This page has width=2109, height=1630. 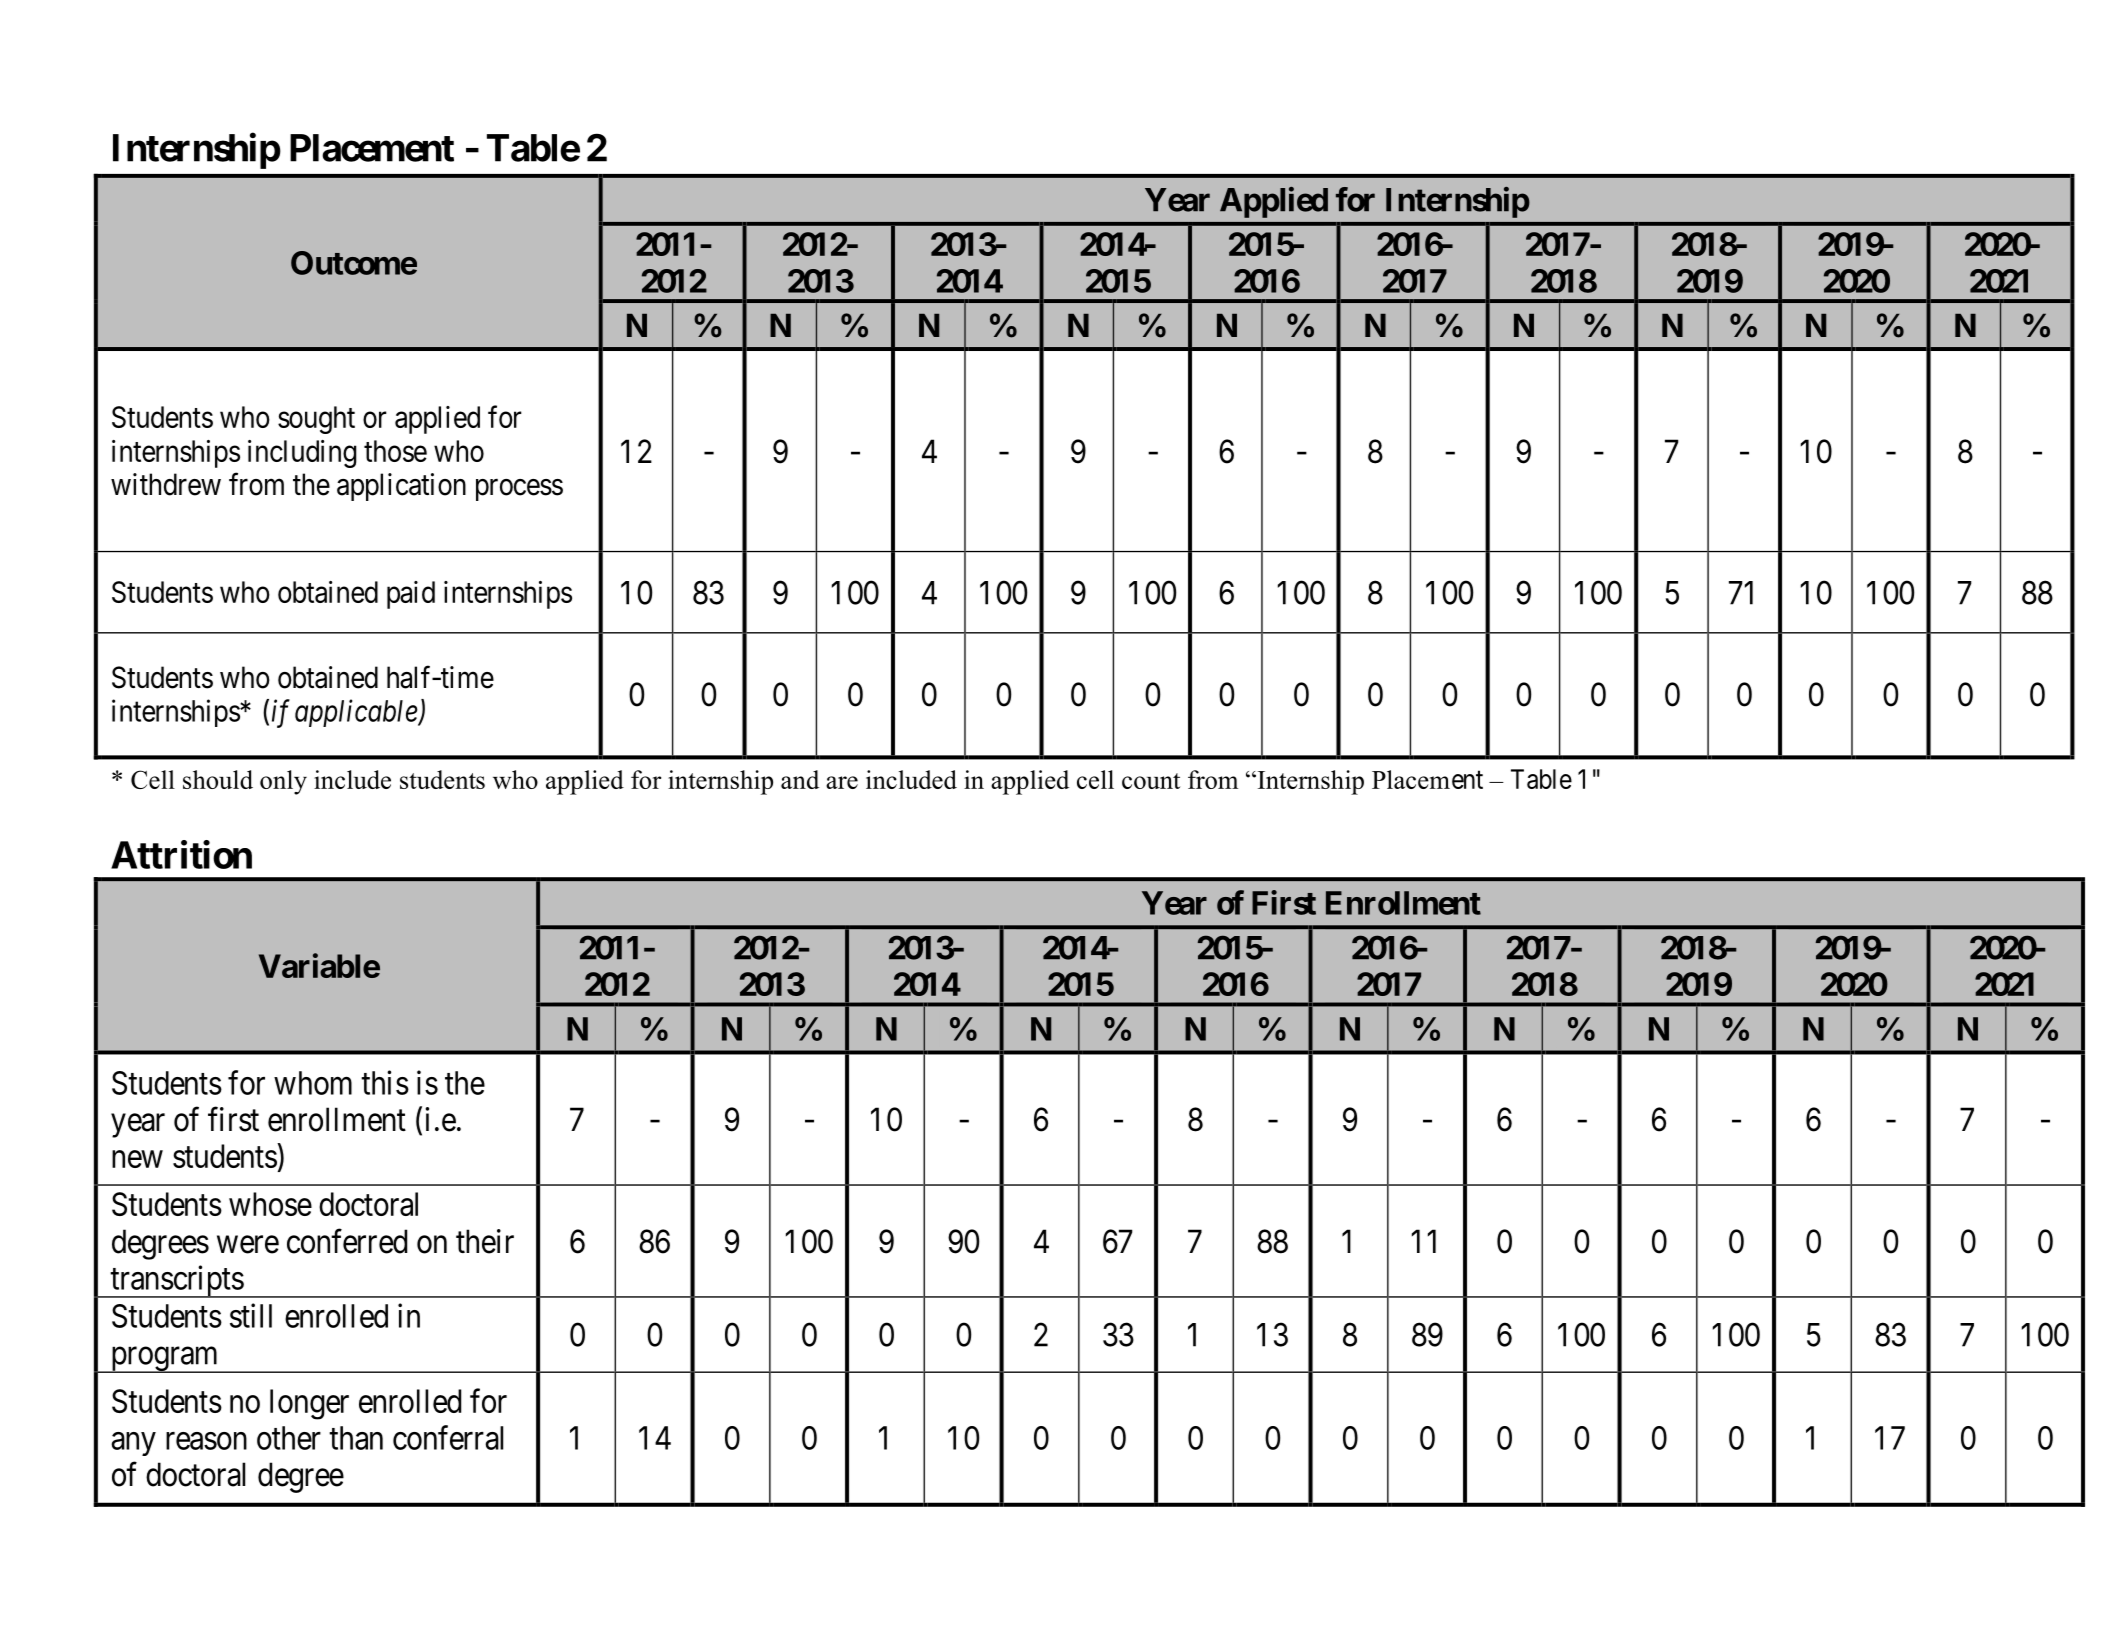 I want to click on conferred, so click(x=347, y=1241).
